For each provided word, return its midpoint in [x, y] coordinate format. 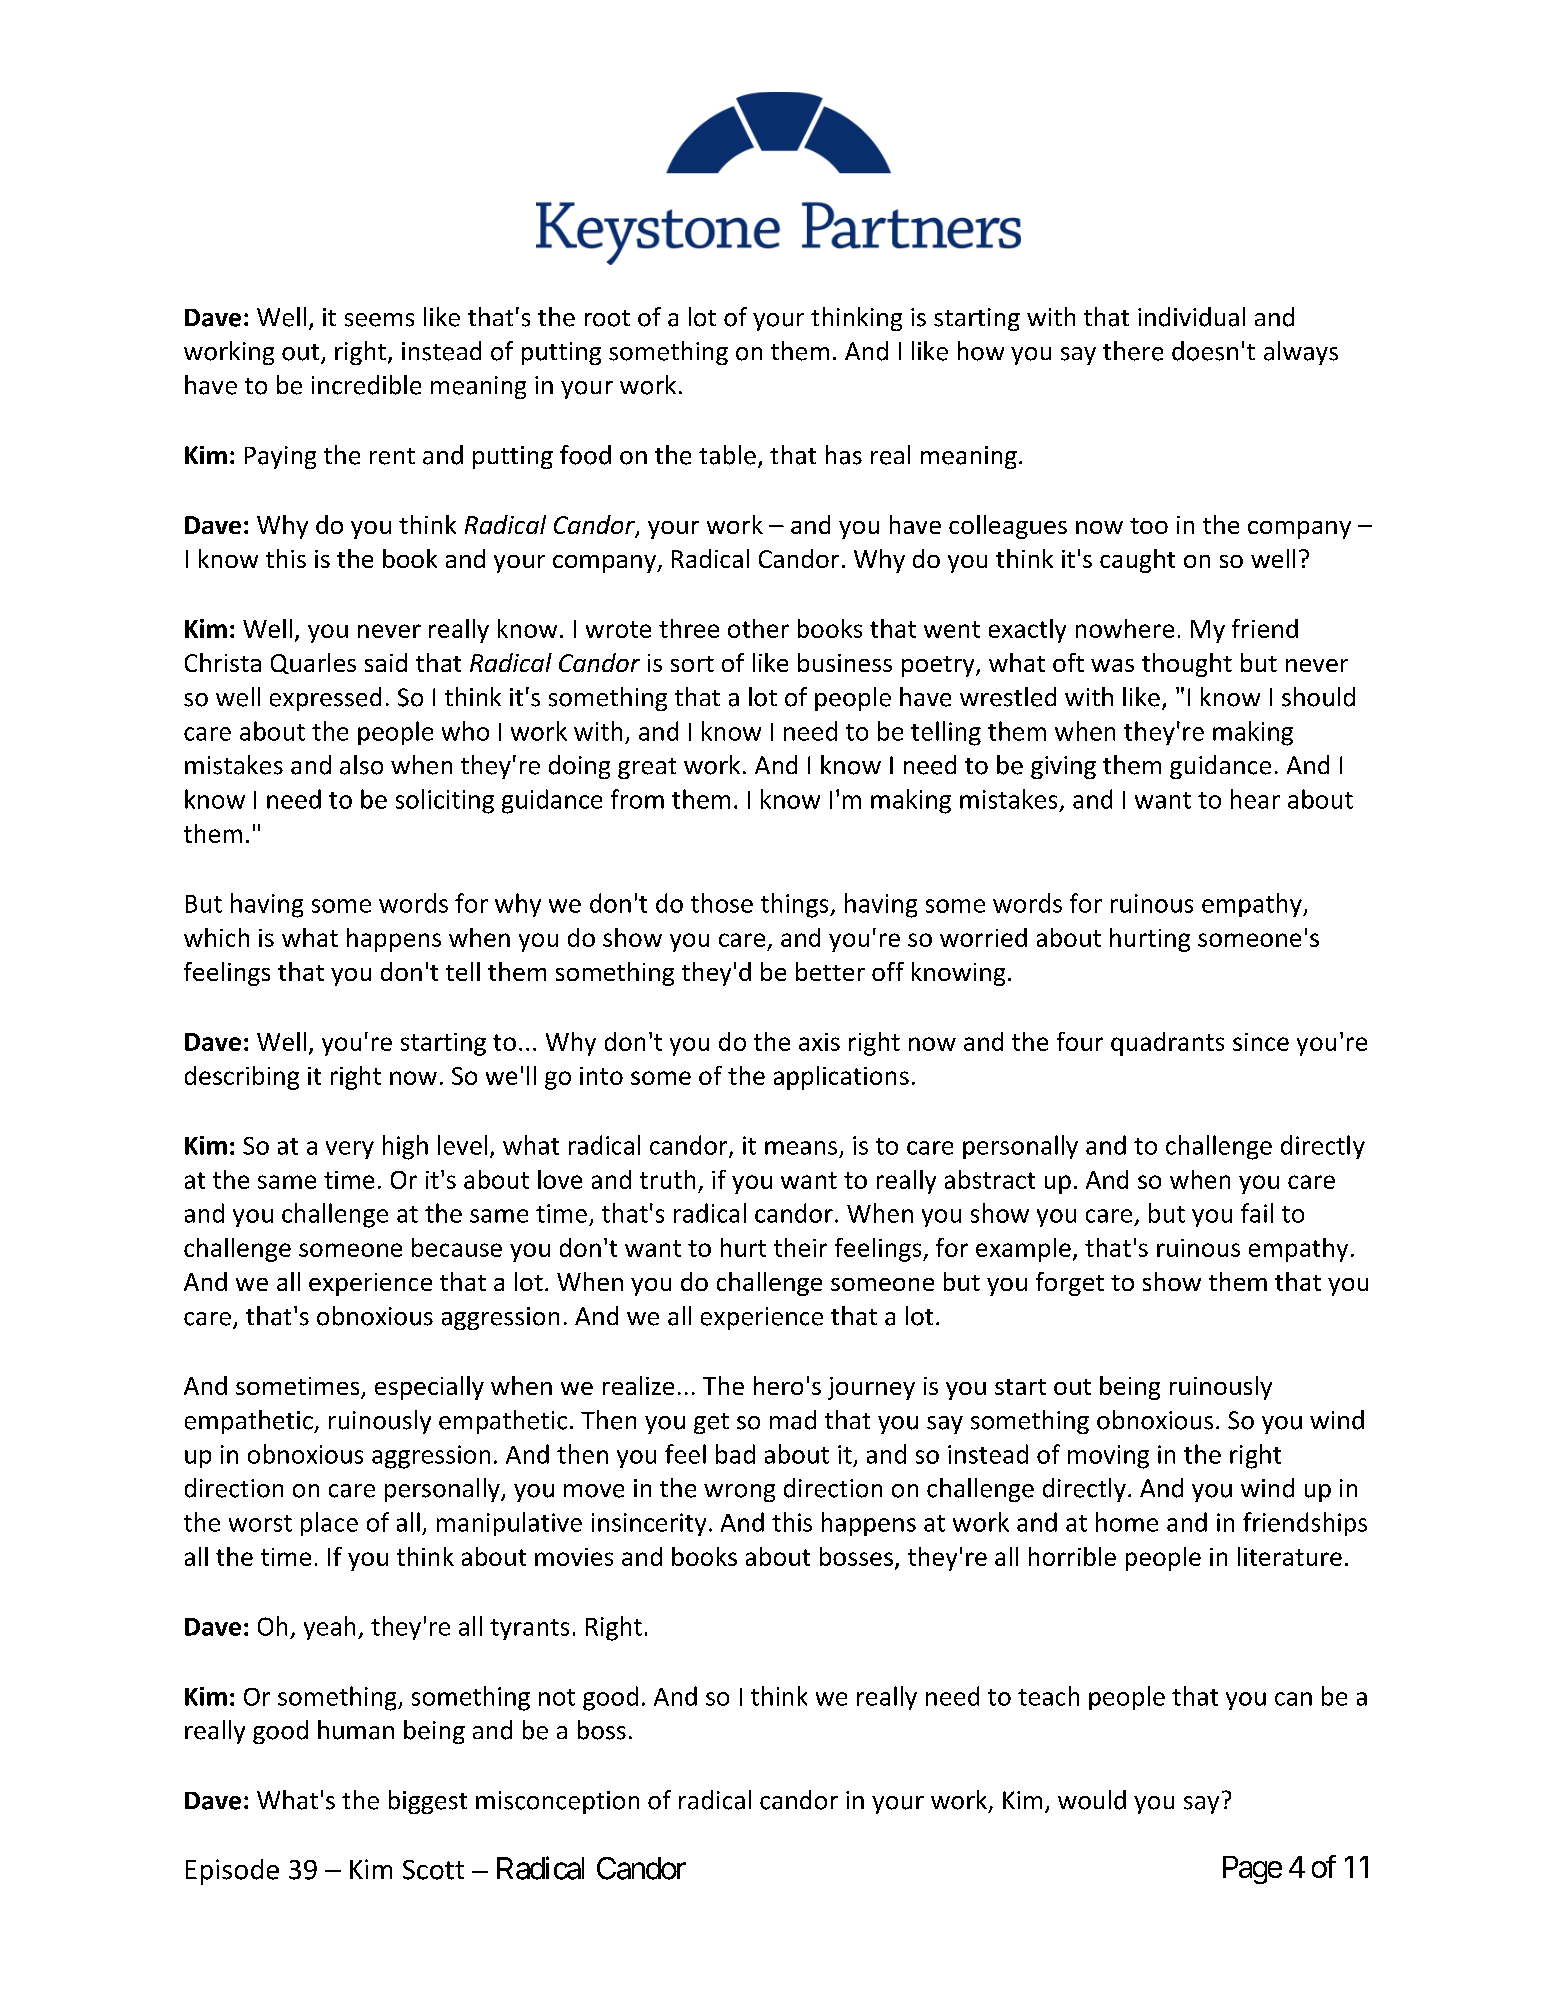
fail [1257, 1213]
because [457, 1247]
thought [1187, 665]
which [216, 937]
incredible [366, 385]
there [1133, 351]
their [800, 1247]
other [758, 628]
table [727, 455]
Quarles [313, 663]
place [329, 1524]
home [1127, 1522]
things [796, 905]
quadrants [1167, 1044]
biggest [428, 1802]
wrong [739, 1493]
